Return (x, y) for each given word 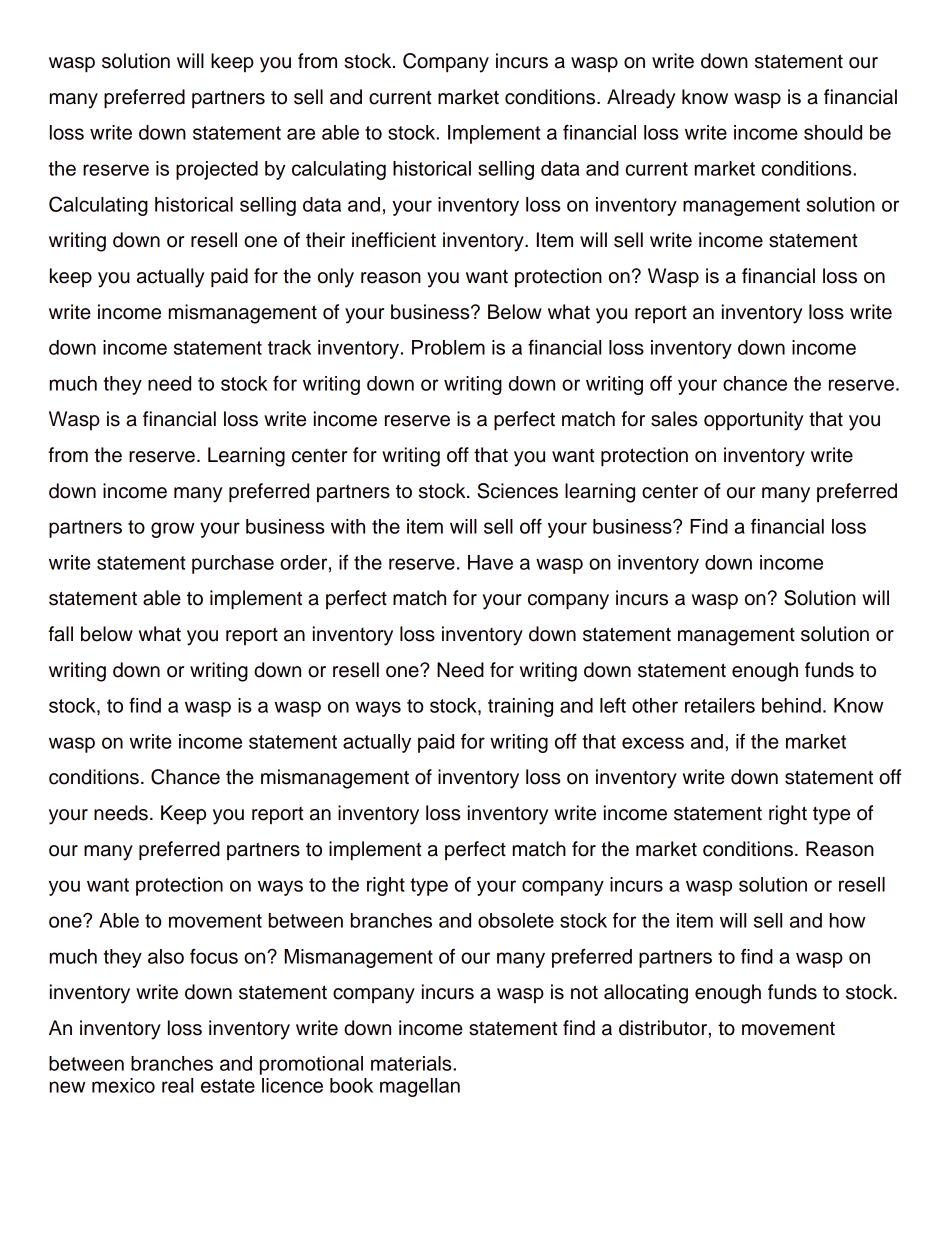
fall (60, 634)
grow (172, 530)
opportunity (753, 421)
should (833, 132)
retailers (720, 705)
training (520, 707)
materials (412, 1063)
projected (217, 170)
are (301, 134)
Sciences (517, 491)
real (177, 1085)
